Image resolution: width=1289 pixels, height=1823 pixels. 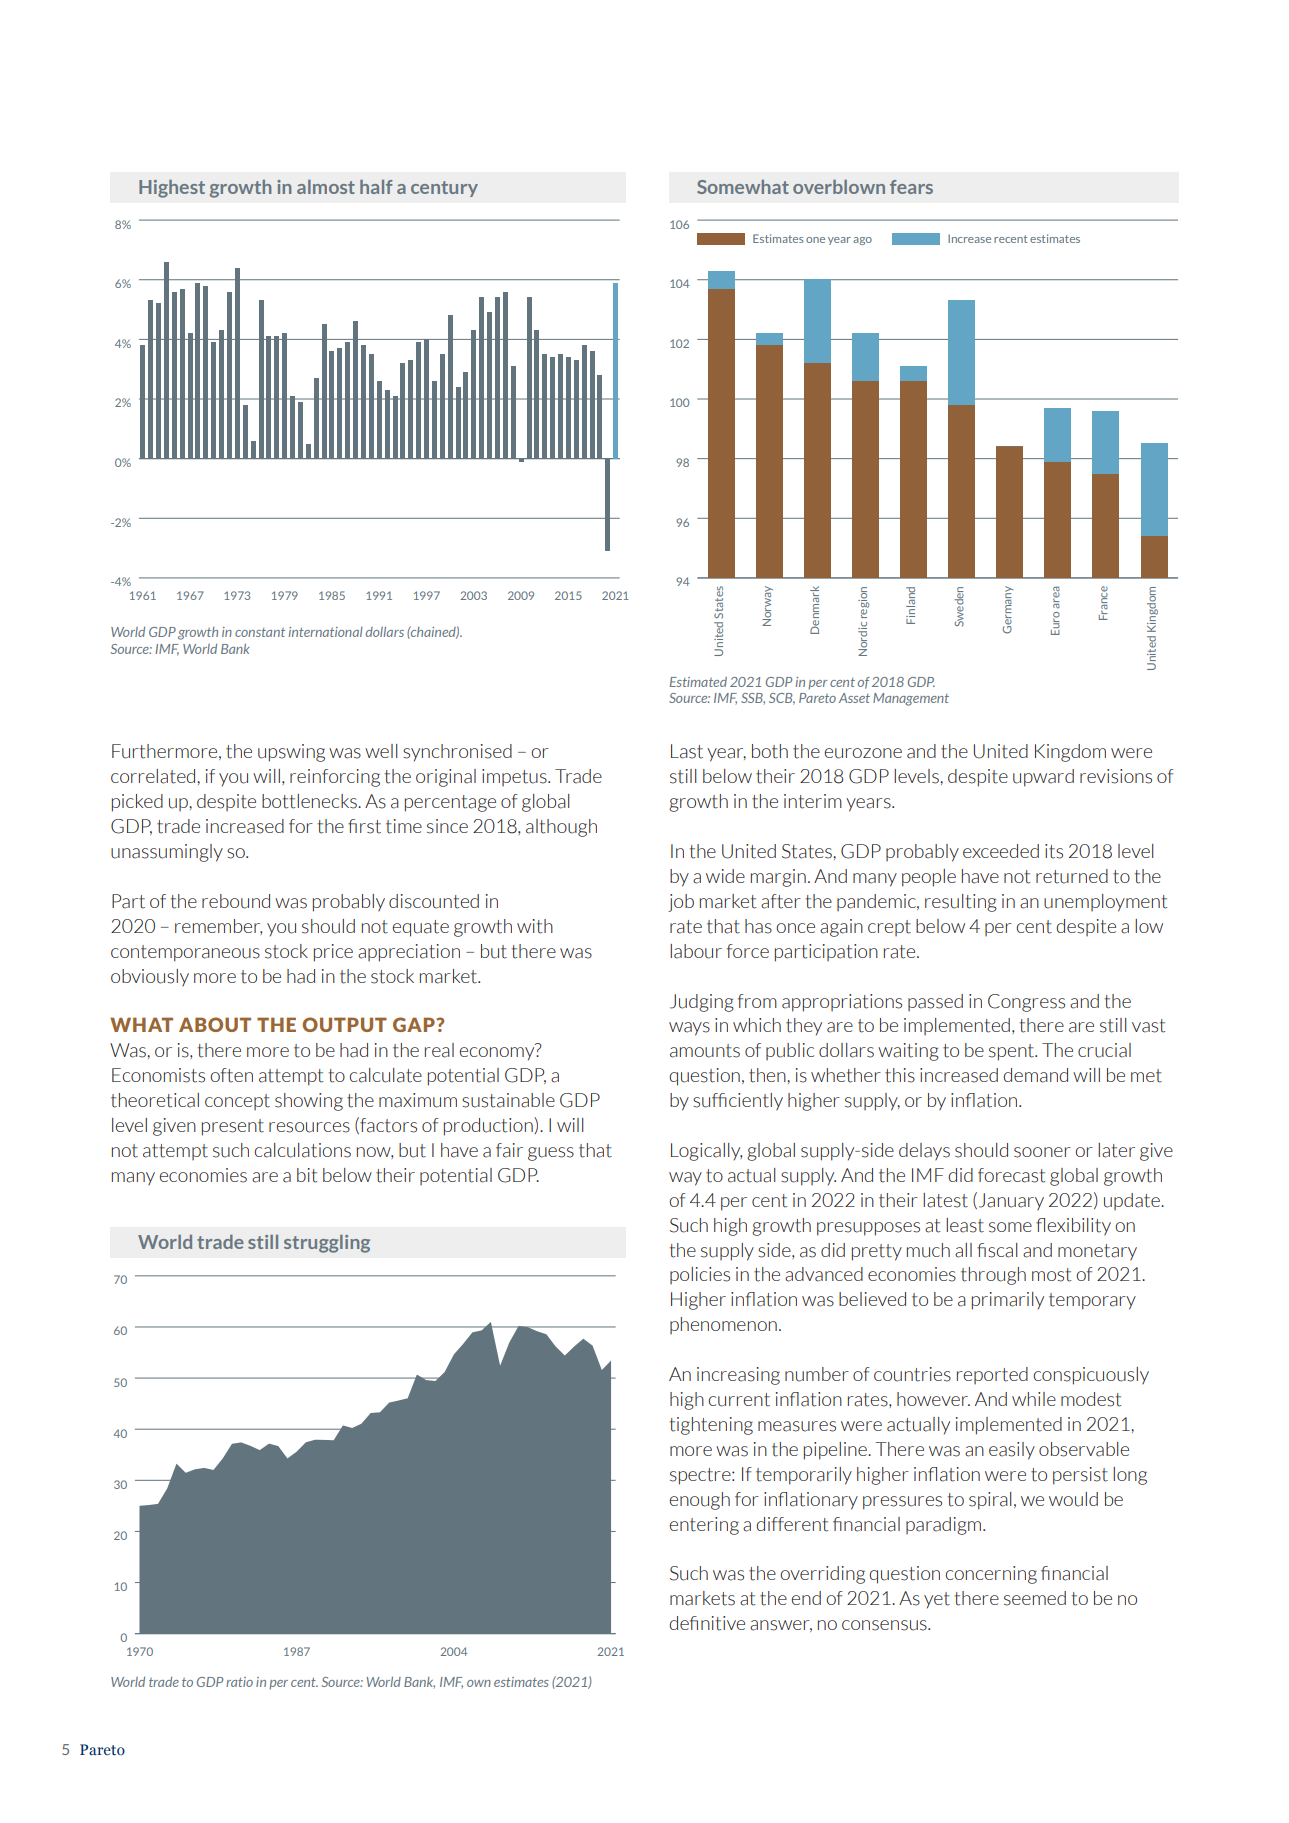 What do you see at coordinates (687, 751) in the page?
I see `Last` at bounding box center [687, 751].
